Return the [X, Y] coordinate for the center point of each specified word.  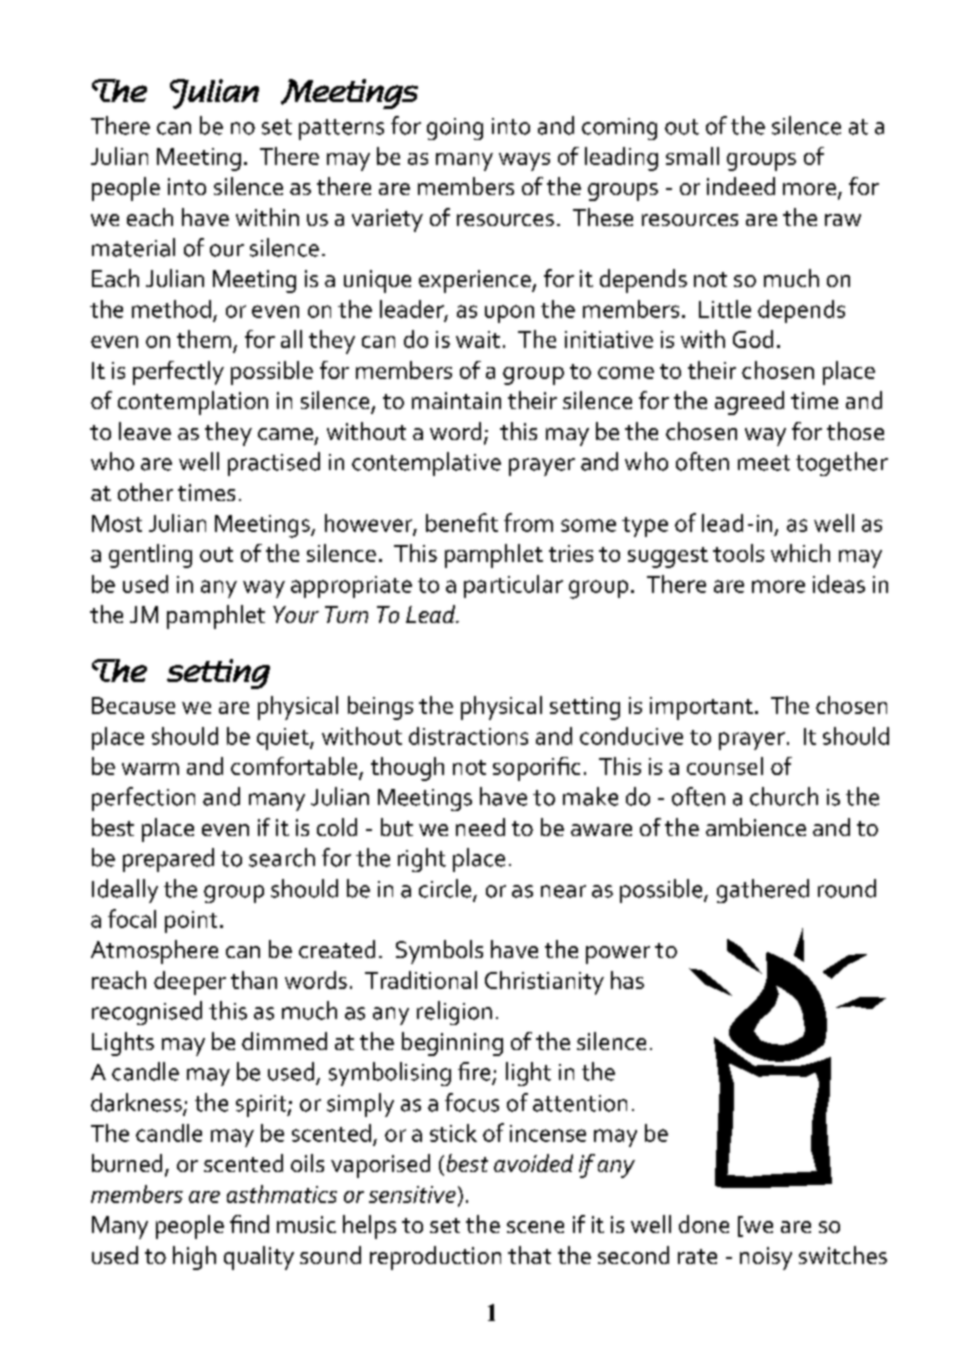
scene [535, 1227]
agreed [749, 403]
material [133, 247]
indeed [741, 186]
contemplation [193, 403]
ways [524, 162]
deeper [190, 983]
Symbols [439, 952]
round [847, 888]
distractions [468, 736]
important [701, 708]
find [249, 1224]
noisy [766, 1258]
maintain [456, 400]
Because [133, 705]
